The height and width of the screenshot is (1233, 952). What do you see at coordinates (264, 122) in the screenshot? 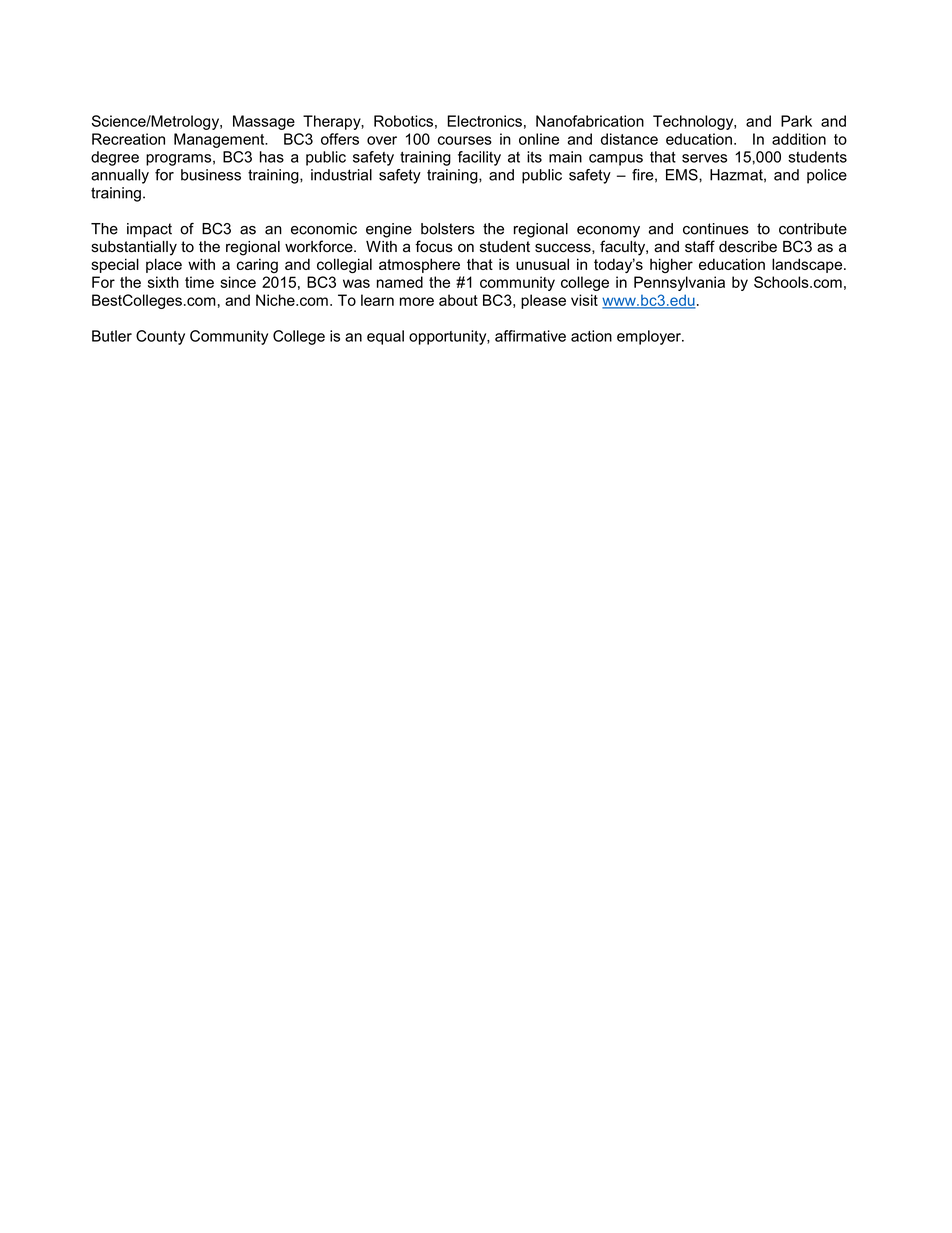
I see `Massage` at bounding box center [264, 122].
